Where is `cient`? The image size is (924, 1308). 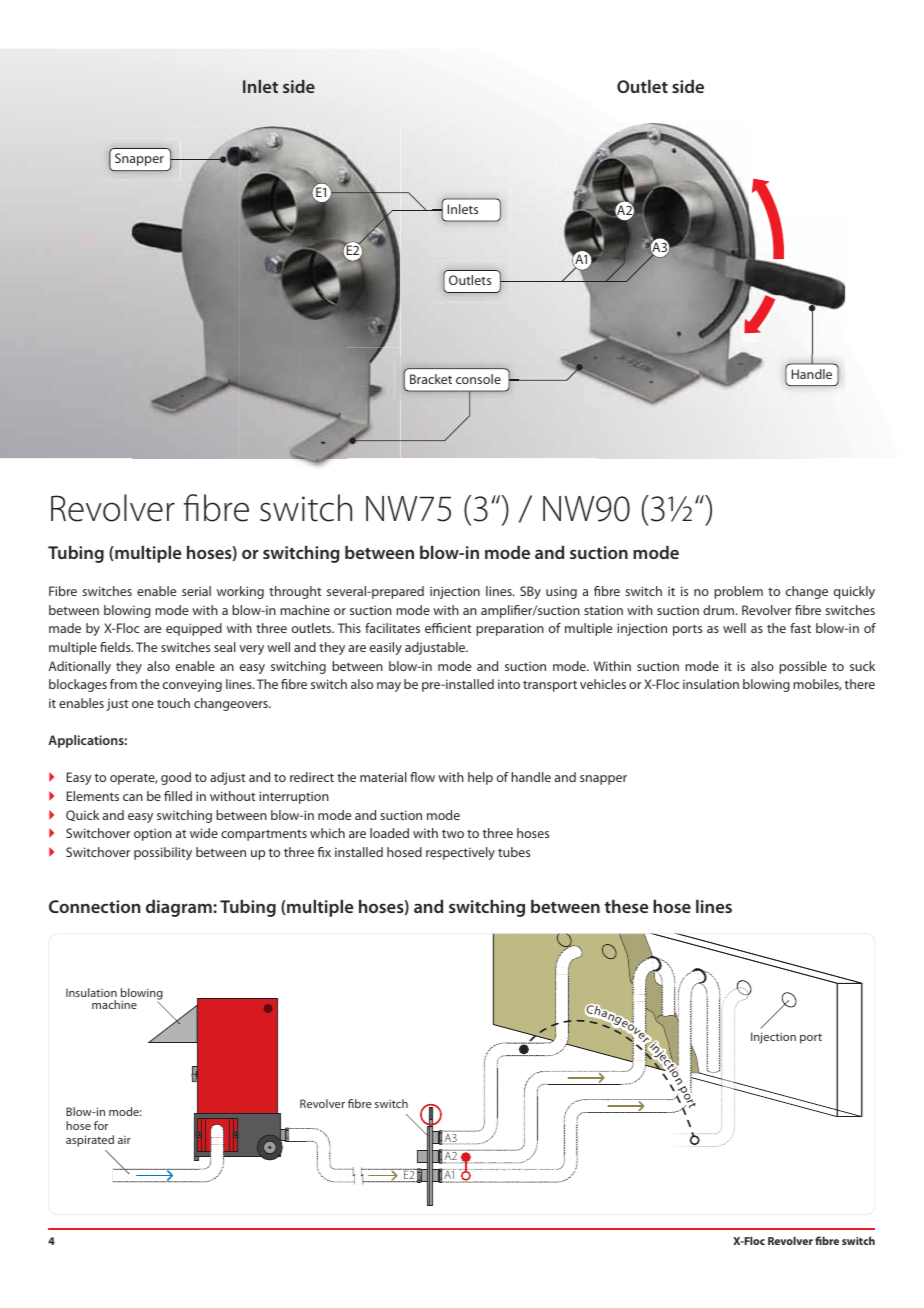
cient is located at coordinates (457, 628).
